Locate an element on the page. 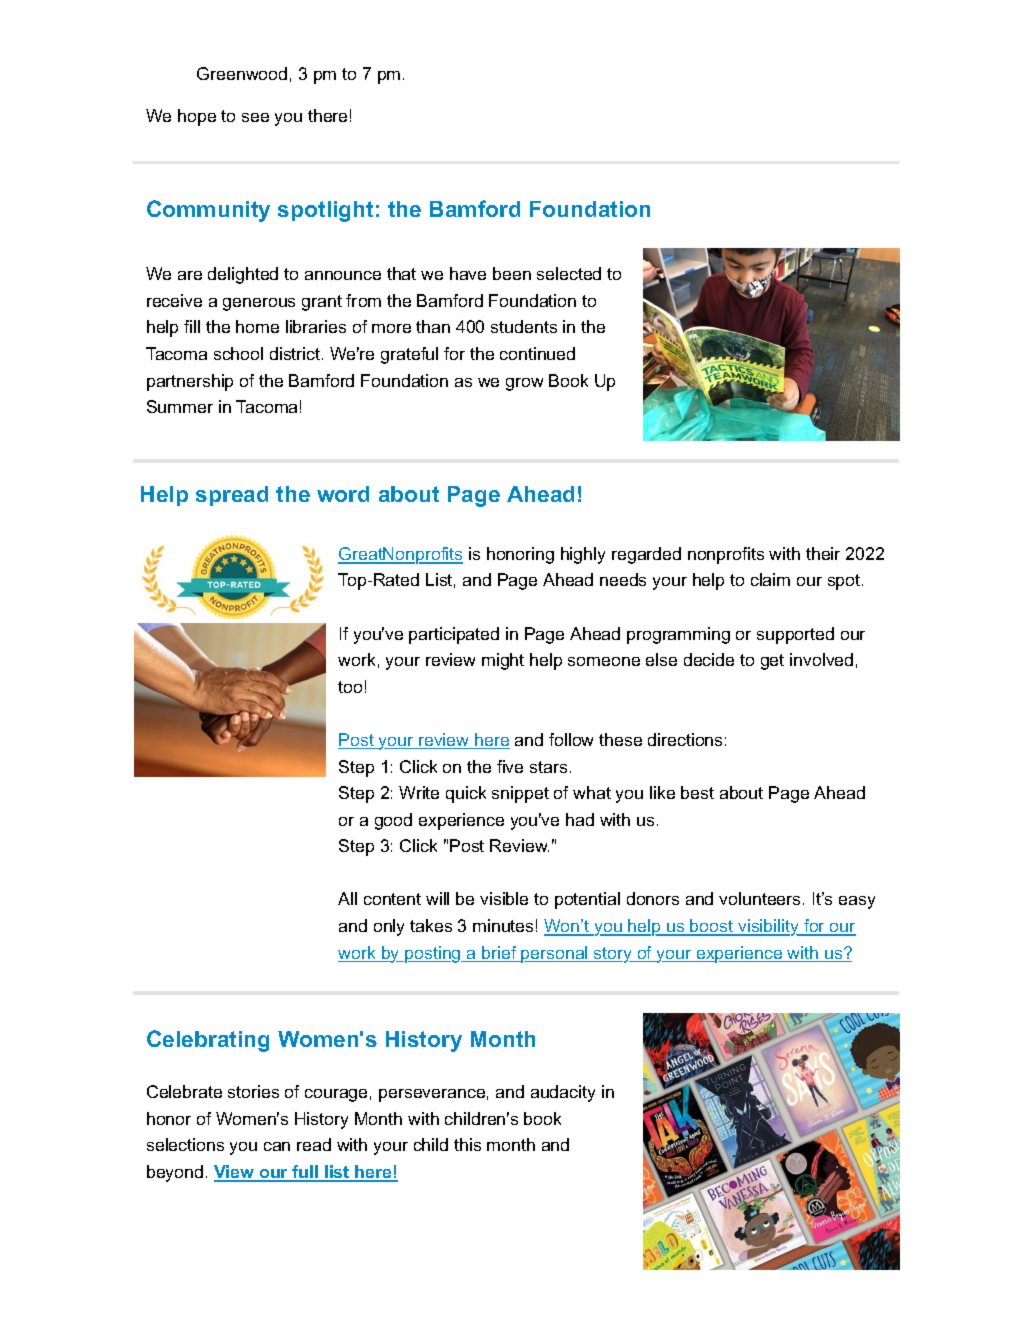 The image size is (1033, 1337). best is located at coordinates (697, 792).
